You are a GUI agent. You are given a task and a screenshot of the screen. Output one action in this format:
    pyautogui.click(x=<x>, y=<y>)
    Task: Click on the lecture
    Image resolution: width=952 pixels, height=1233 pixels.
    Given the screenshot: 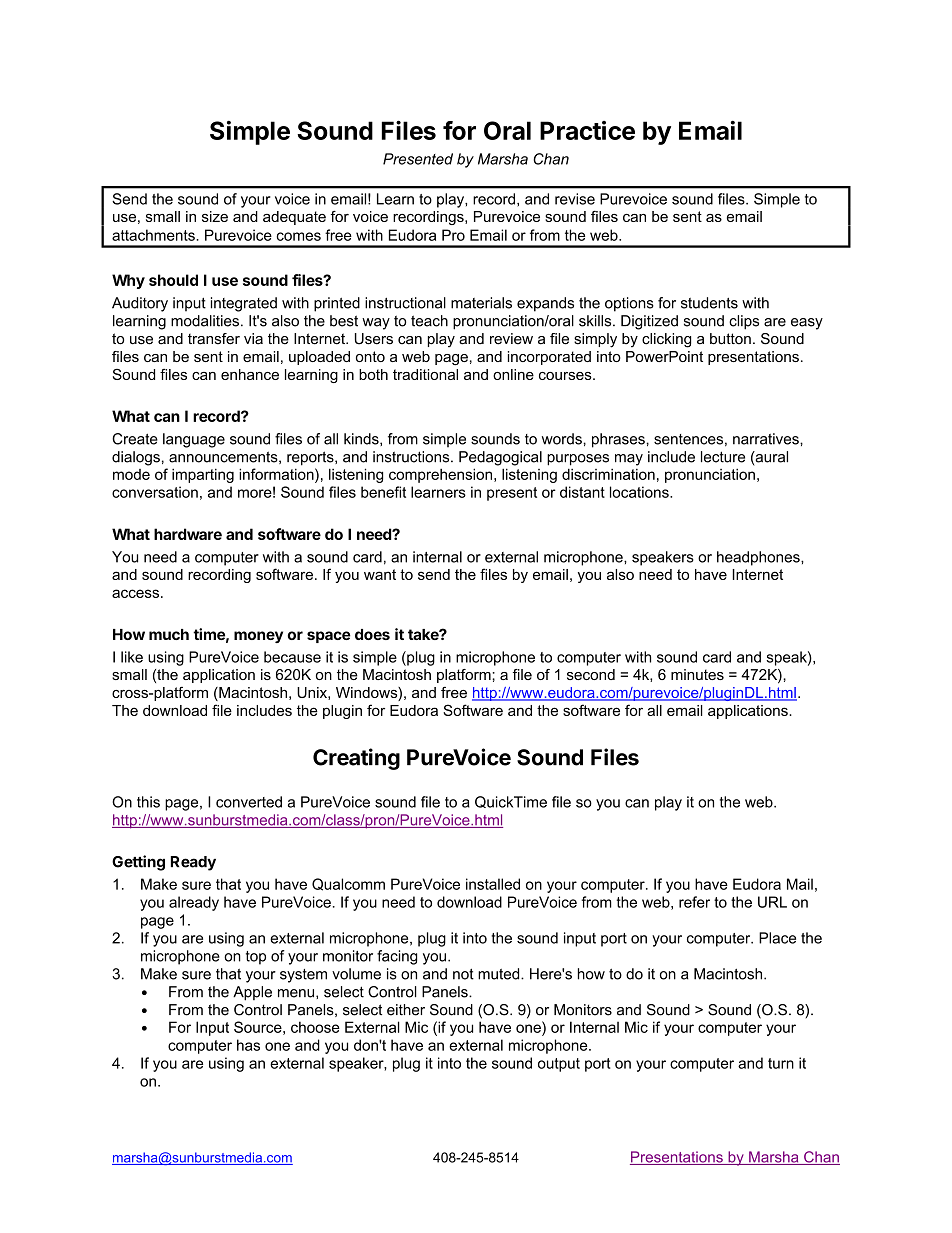 What is the action you would take?
    pyautogui.click(x=723, y=457)
